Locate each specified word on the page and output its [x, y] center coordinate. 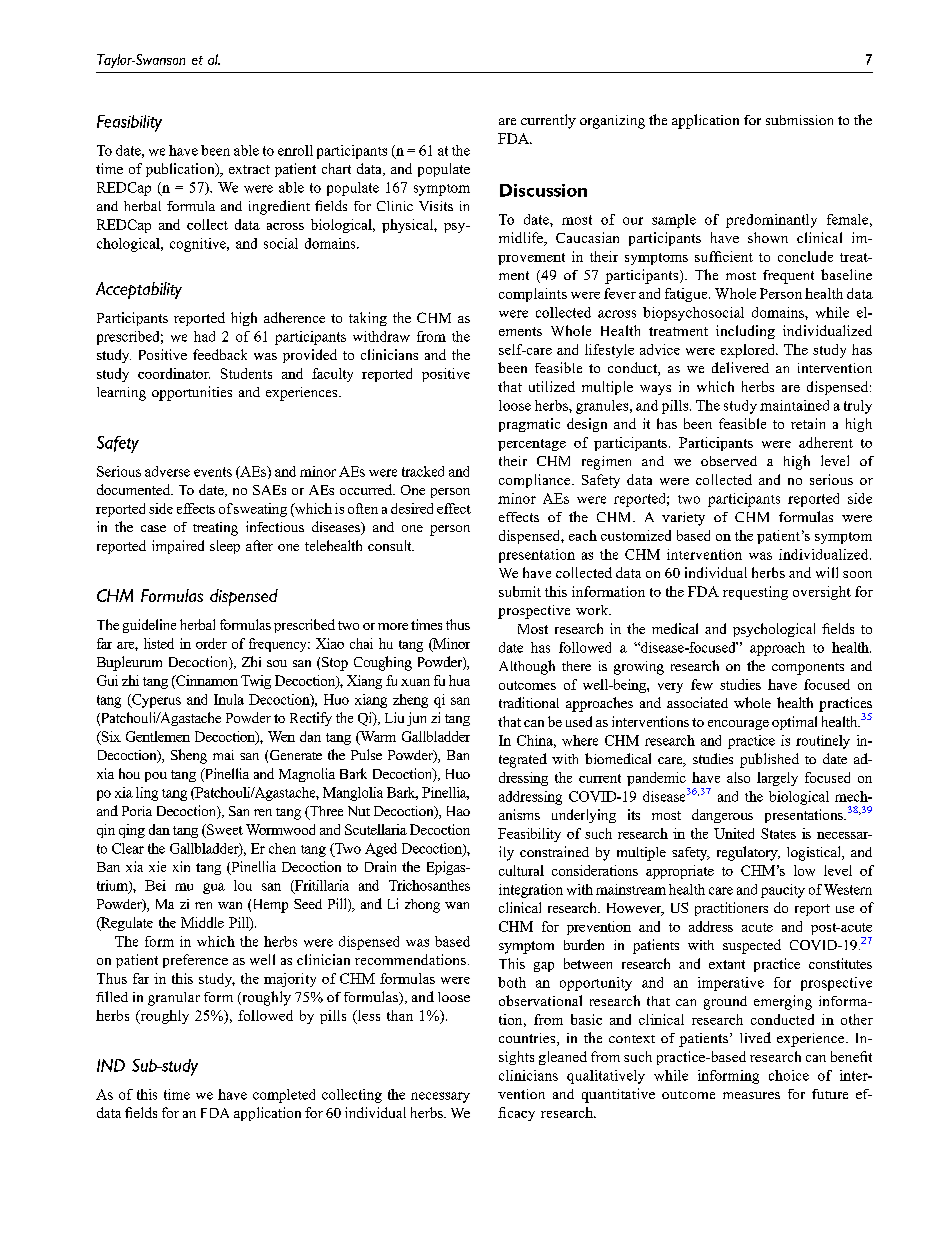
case [153, 528]
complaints [533, 295]
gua [214, 888]
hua [459, 680]
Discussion [543, 190]
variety [683, 519]
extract [249, 169]
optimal [794, 723]
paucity [783, 891]
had [204, 336]
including [745, 332]
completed [284, 1096]
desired [412, 508]
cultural [521, 870]
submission [799, 120]
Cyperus [155, 701]
